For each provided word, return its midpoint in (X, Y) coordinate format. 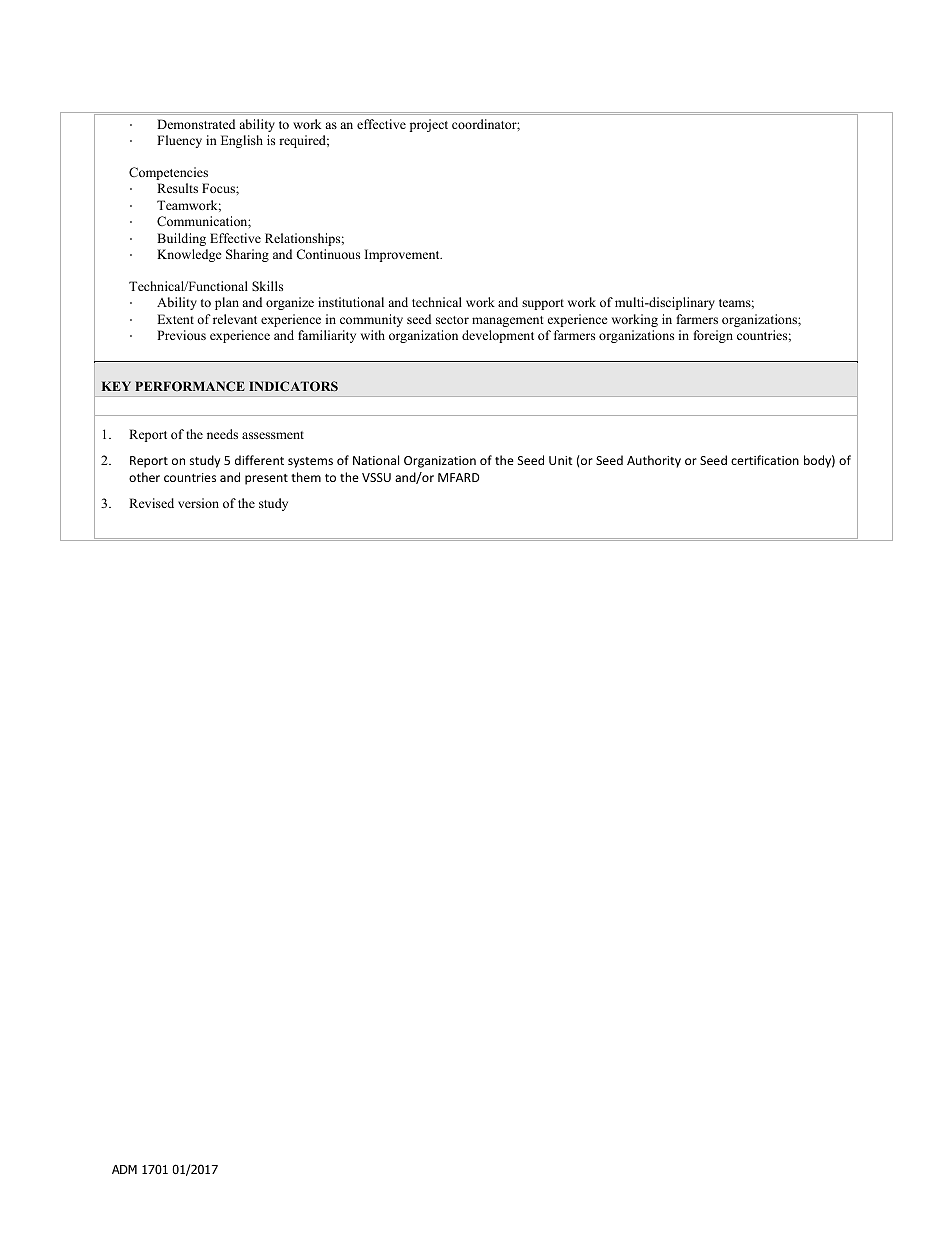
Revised (151, 503)
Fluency (179, 141)
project (429, 125)
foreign (713, 336)
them (306, 477)
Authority (654, 461)
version (198, 503)
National (376, 460)
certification (765, 460)
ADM (124, 1169)
